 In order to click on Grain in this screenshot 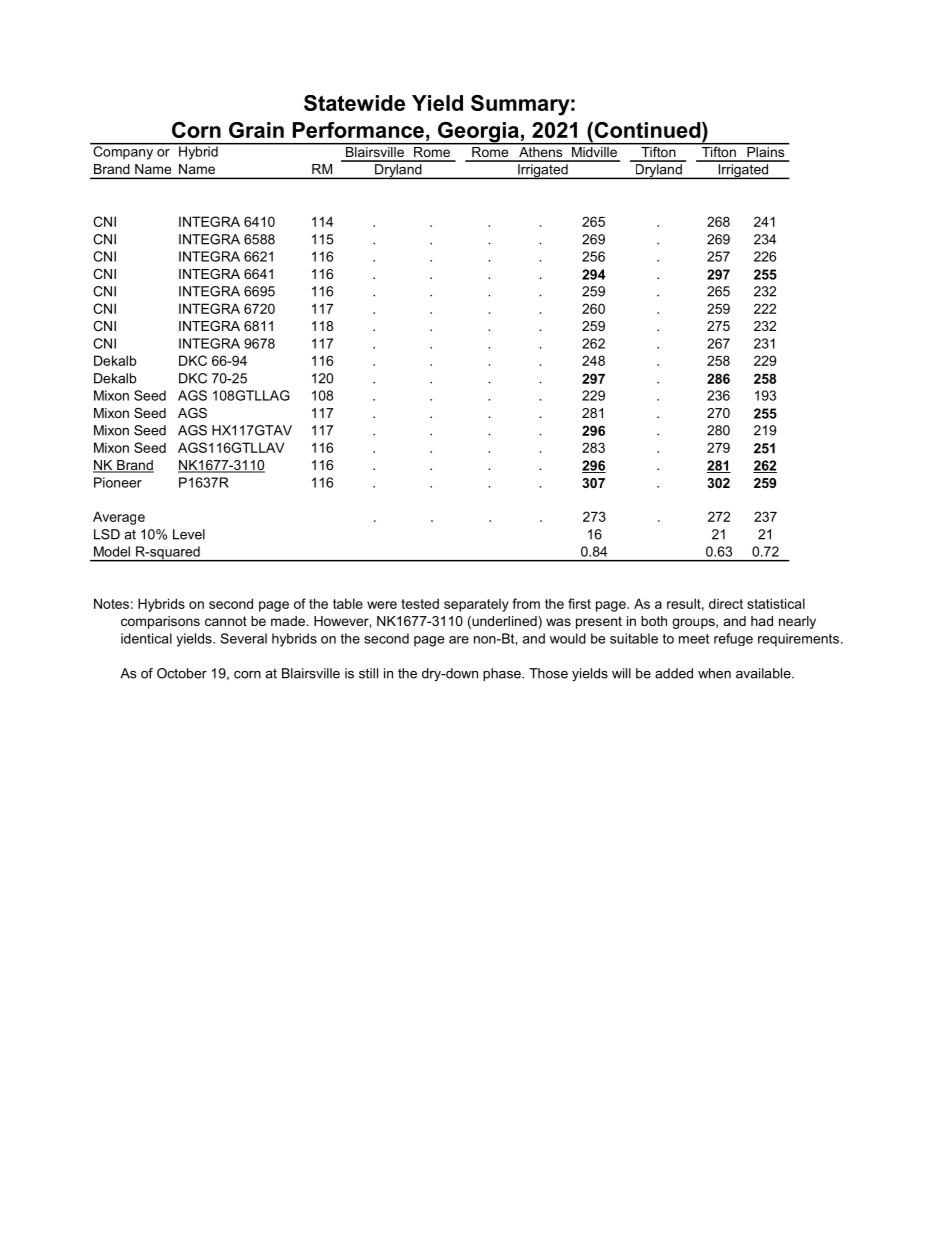, I will do `click(256, 130)`.
